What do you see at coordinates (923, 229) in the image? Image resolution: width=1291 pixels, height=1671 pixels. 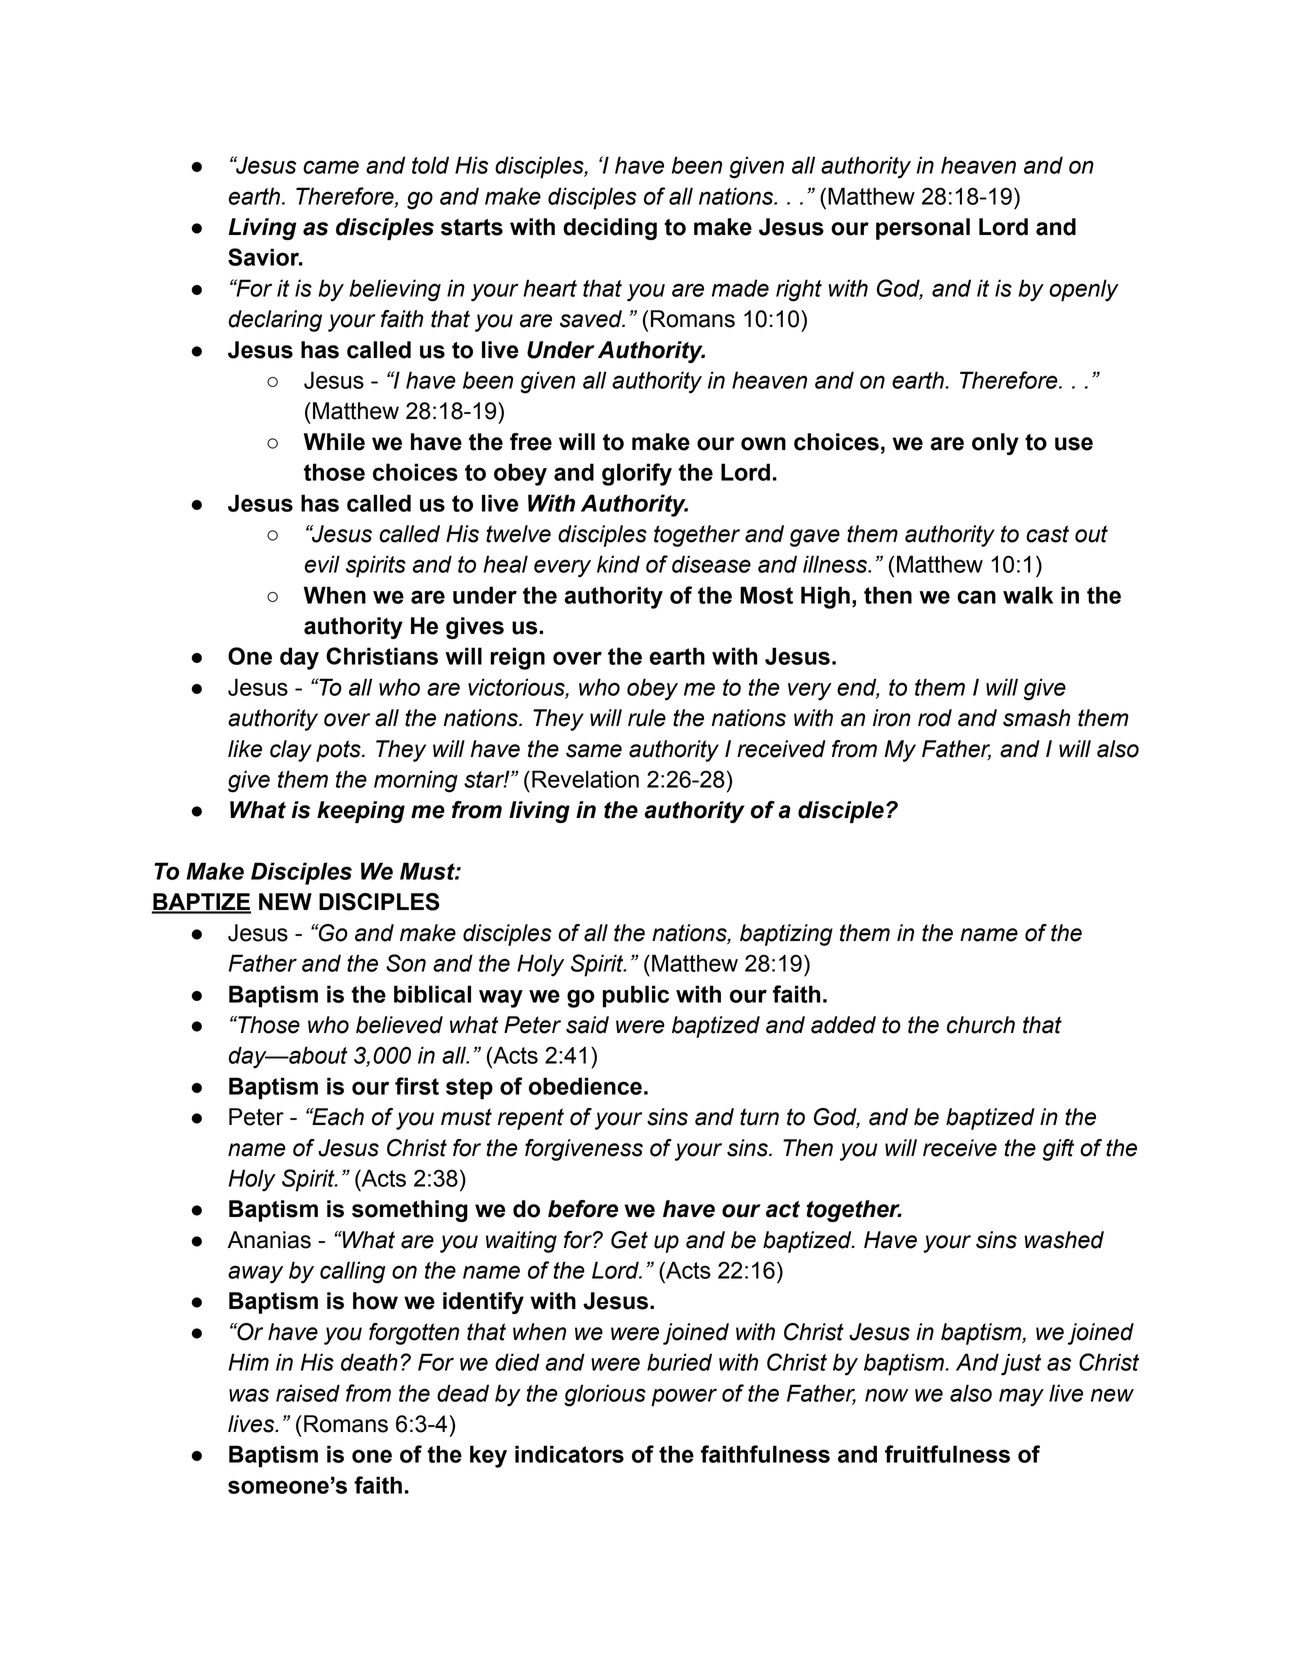 I see `personal` at bounding box center [923, 229].
